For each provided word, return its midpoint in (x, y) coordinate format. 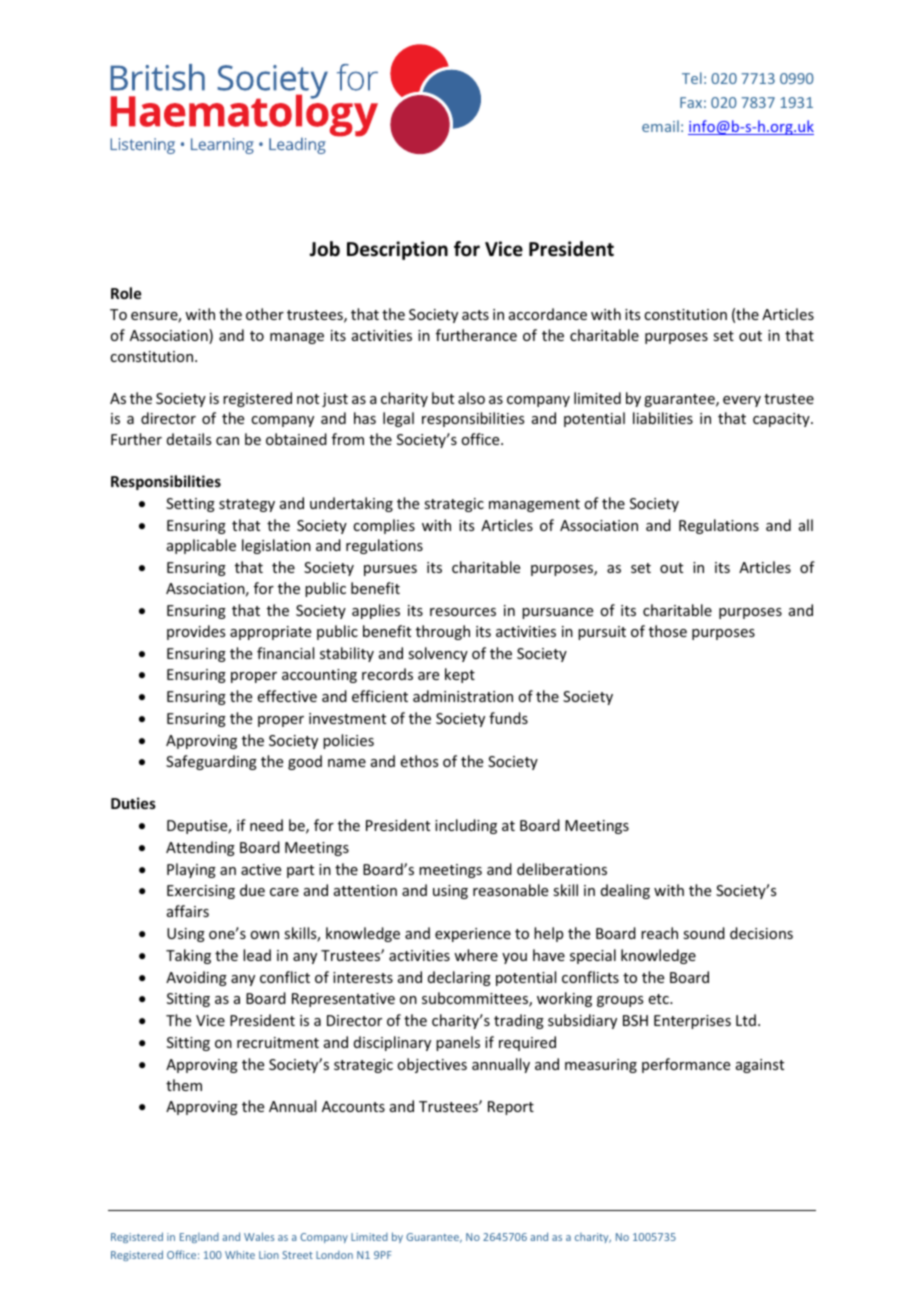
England (199, 1238)
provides (196, 632)
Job (324, 249)
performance (686, 1065)
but (443, 398)
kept (460, 675)
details (189, 439)
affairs (188, 911)
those (668, 631)
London (334, 1255)
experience (473, 935)
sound (704, 933)
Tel (692, 78)
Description (397, 250)
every (742, 401)
